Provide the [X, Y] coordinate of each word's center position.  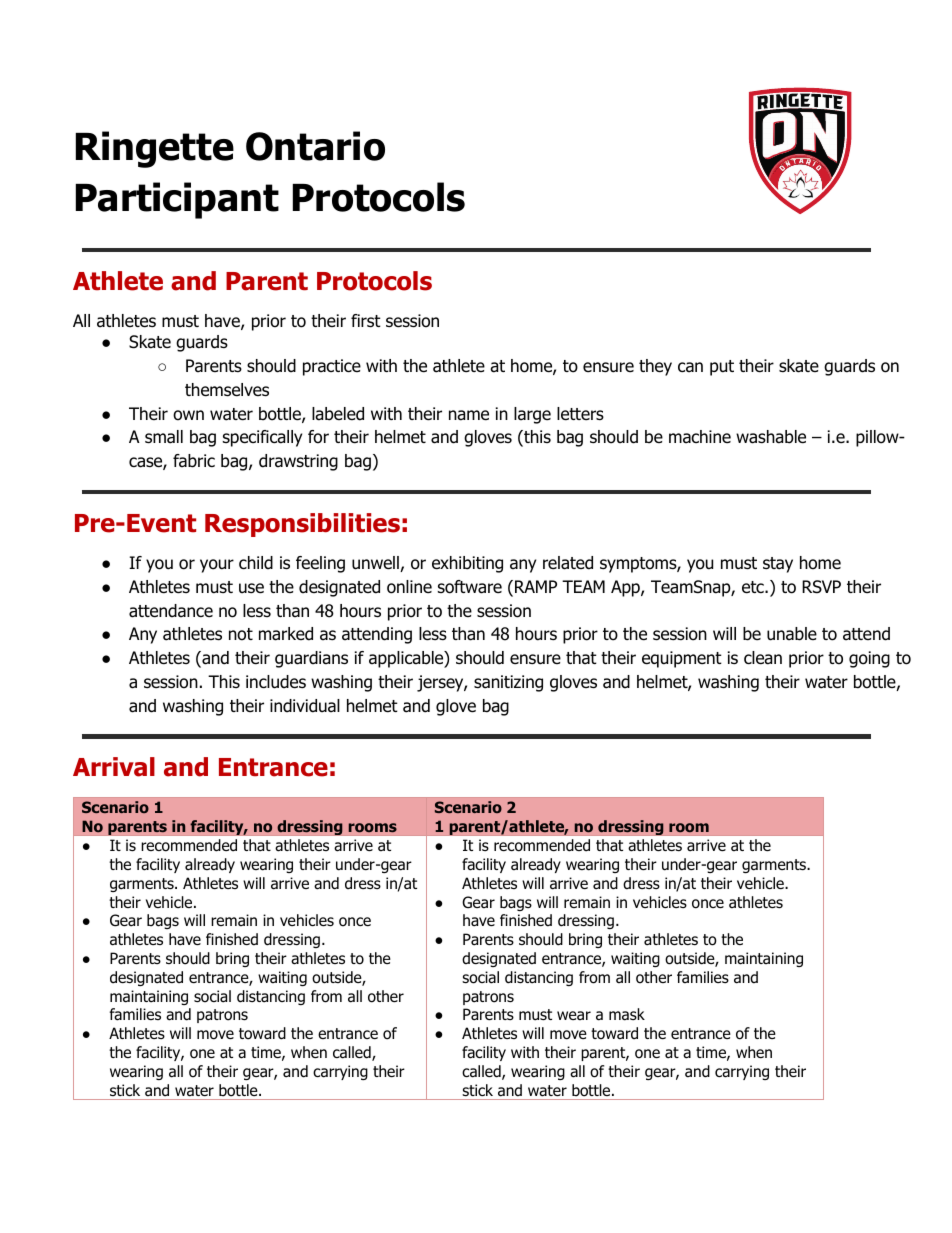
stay [778, 565]
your [217, 566]
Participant [177, 200]
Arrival [114, 767]
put [722, 368]
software [470, 587]
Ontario [315, 146]
